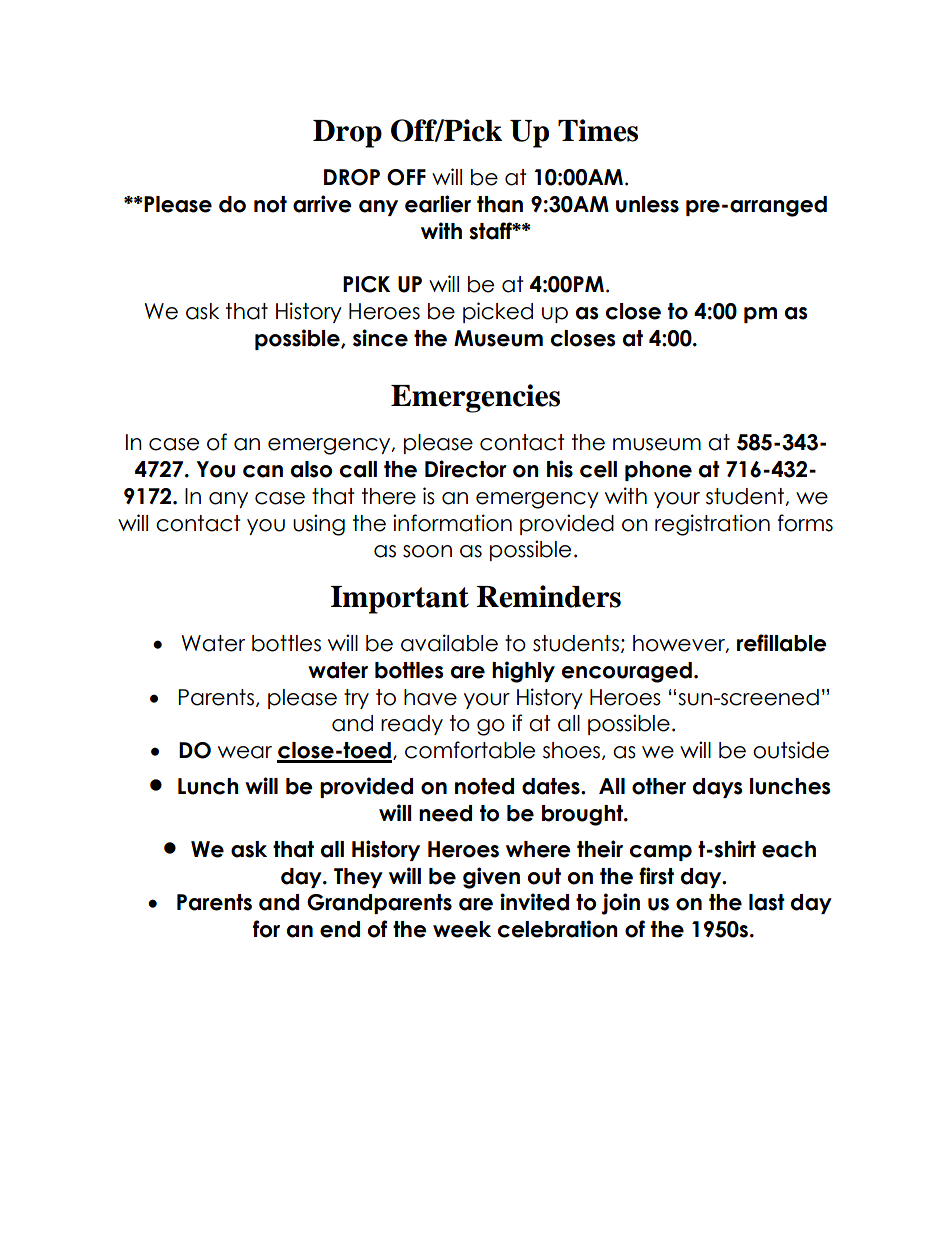 This screenshot has width=952, height=1233. Describe the element at coordinates (322, 204) in the screenshot. I see `arrive` at that location.
